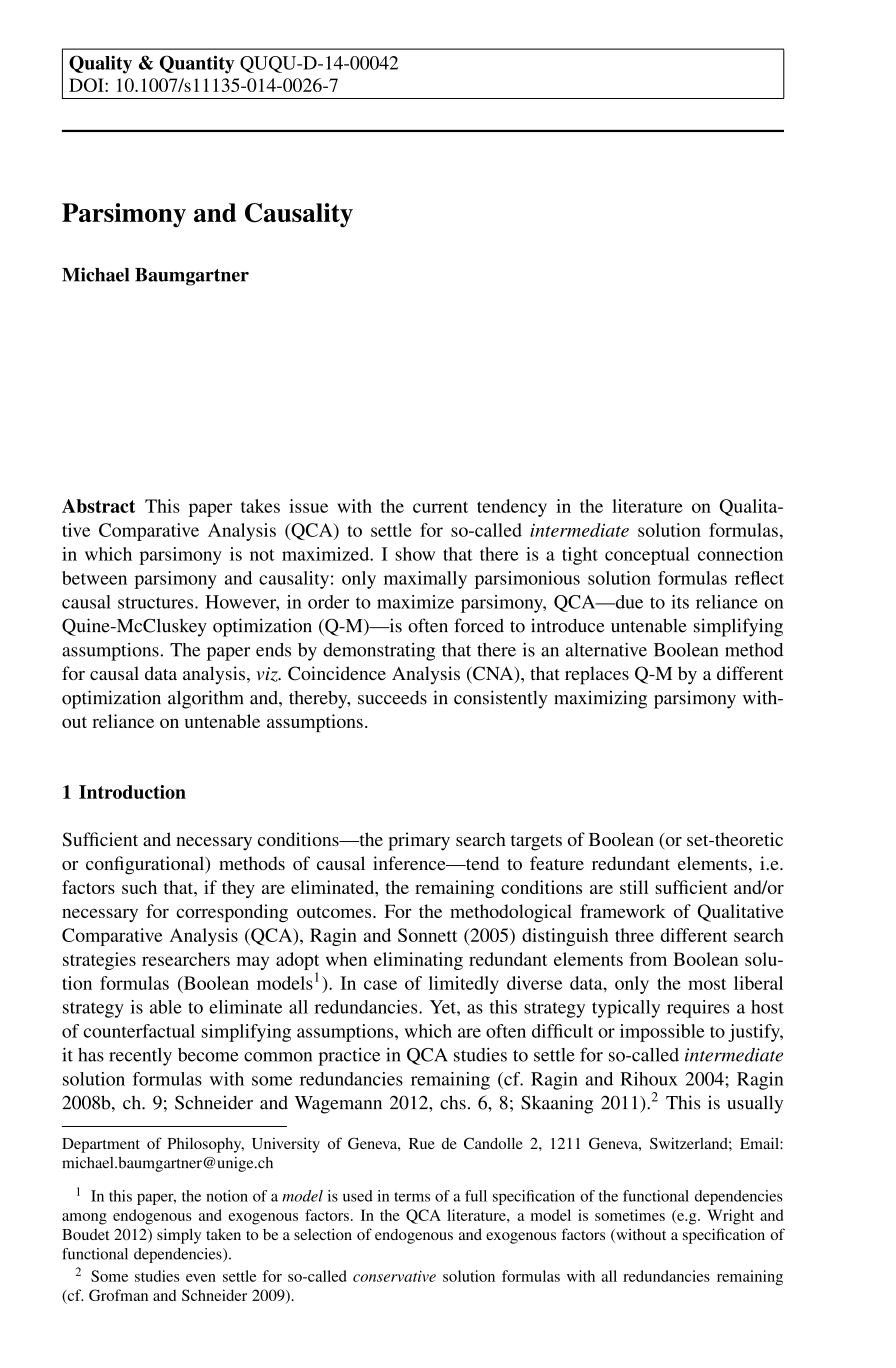 The height and width of the screenshot is (1368, 896). Describe the element at coordinates (100, 64) in the screenshot. I see `Quality` at that location.
